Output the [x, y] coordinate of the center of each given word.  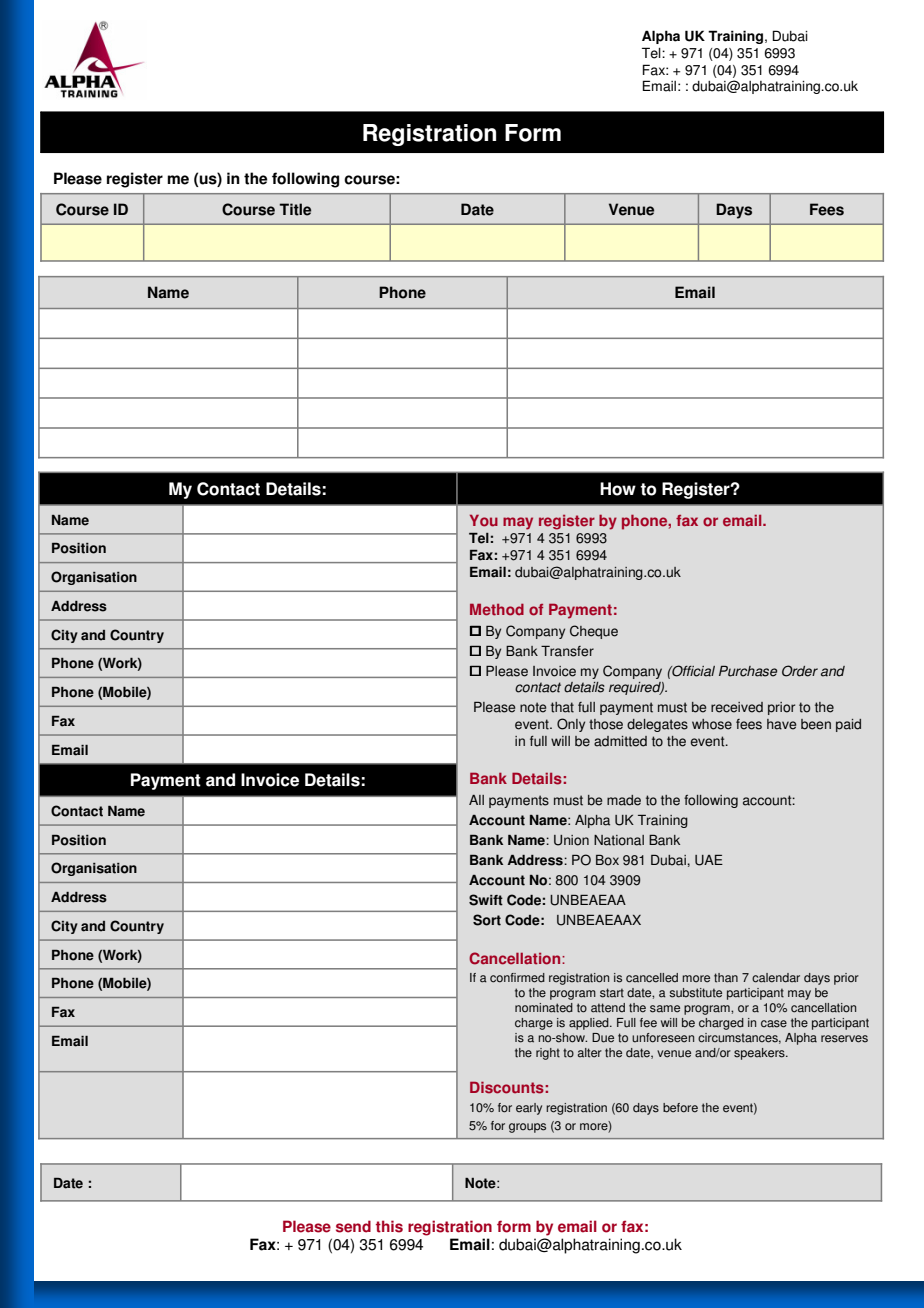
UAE [709, 860]
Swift [486, 900]
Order [800, 671]
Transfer [567, 651]
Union [571, 840]
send [353, 1226]
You [484, 520]
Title [295, 209]
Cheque [594, 632]
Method [497, 609]
